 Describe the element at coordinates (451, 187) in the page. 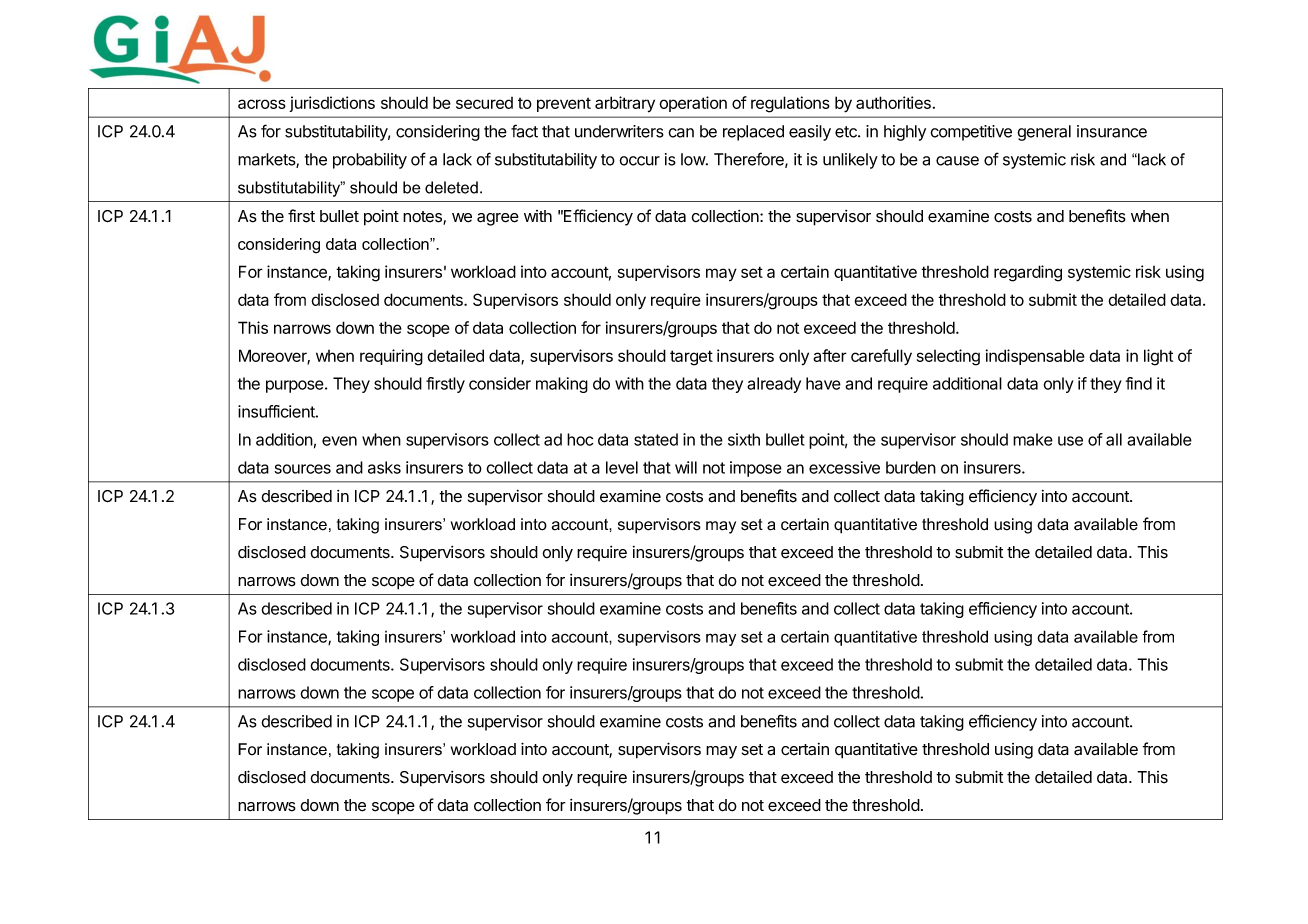

I see `deleted` at that location.
